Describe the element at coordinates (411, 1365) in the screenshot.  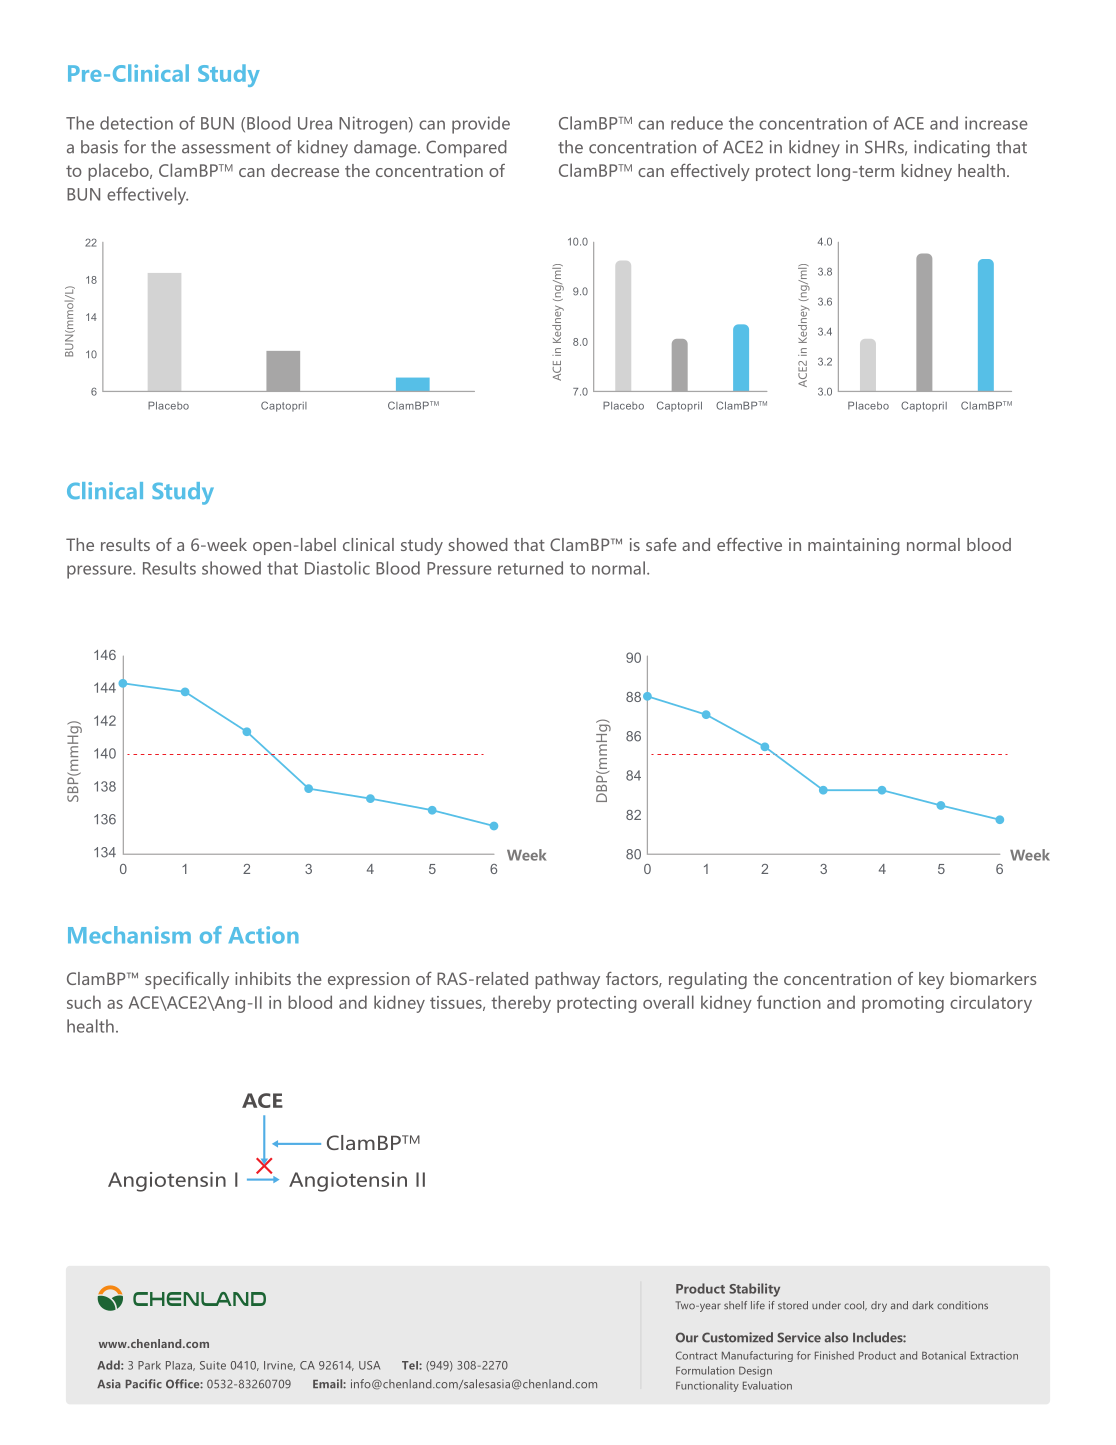
I see `Tel` at that location.
